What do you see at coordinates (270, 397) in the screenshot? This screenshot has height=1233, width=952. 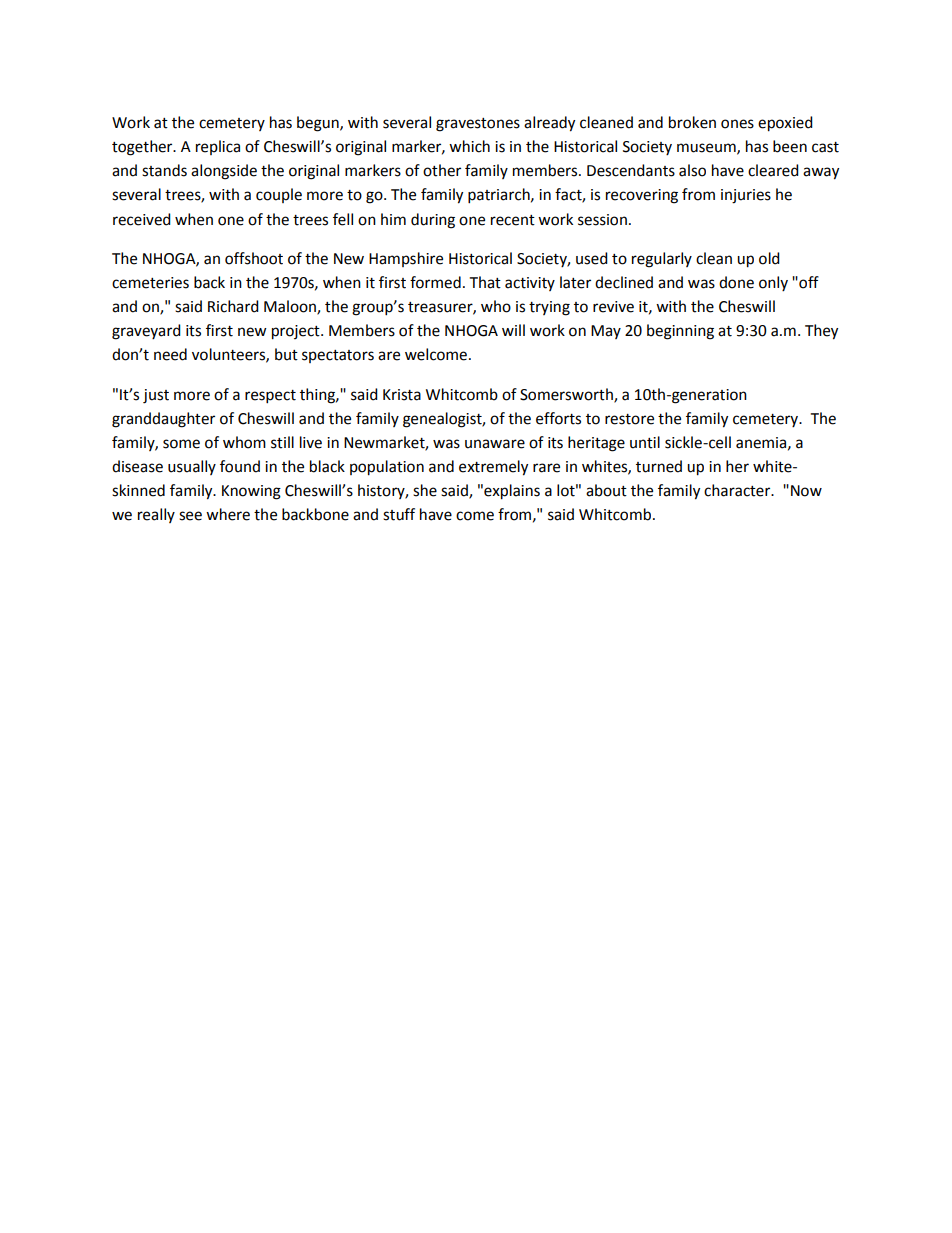 I see `respect` at bounding box center [270, 397].
